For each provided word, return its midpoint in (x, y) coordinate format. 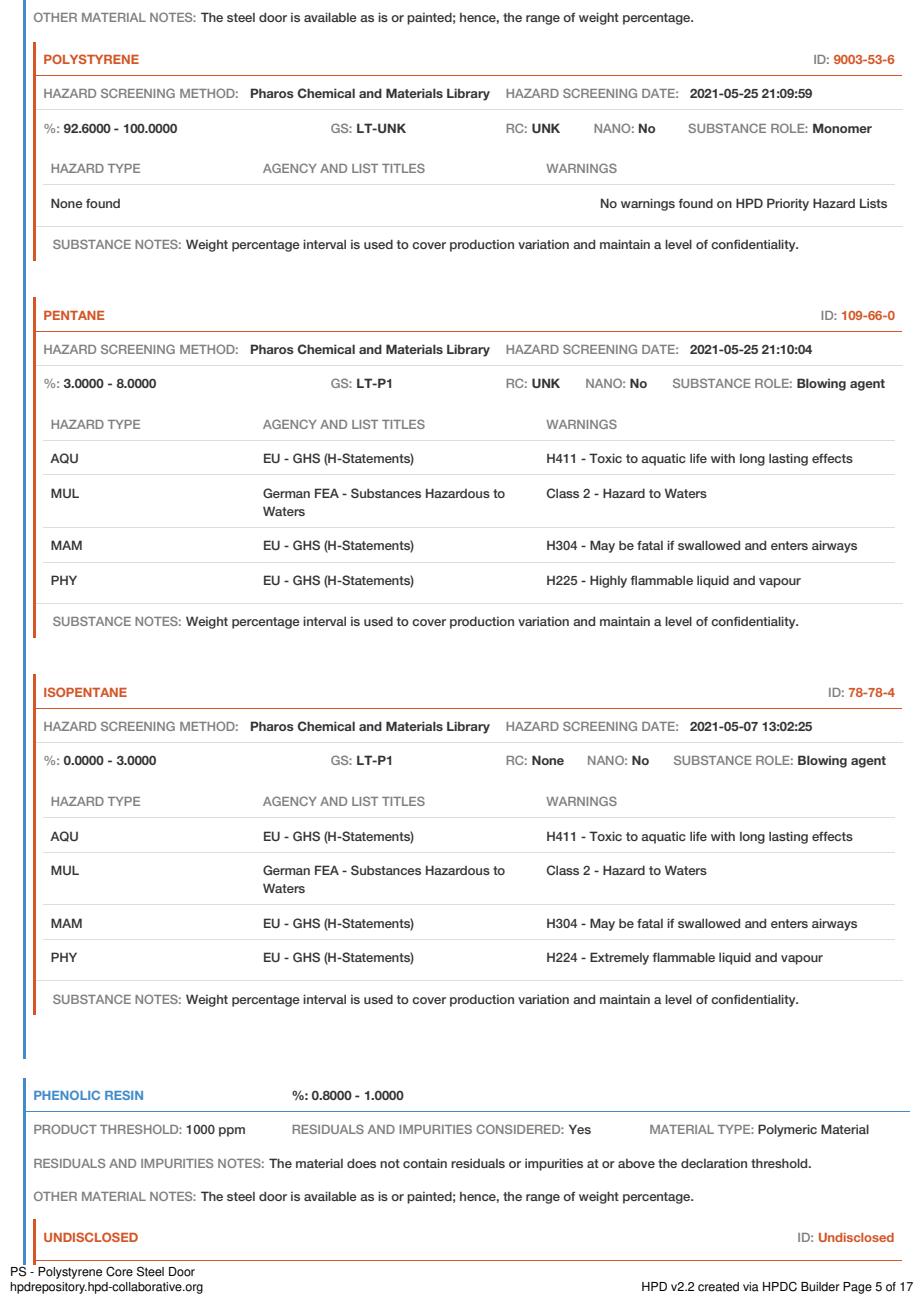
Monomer (842, 128)
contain (425, 1163)
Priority (788, 204)
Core (119, 1271)
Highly (608, 581)
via (751, 1287)
